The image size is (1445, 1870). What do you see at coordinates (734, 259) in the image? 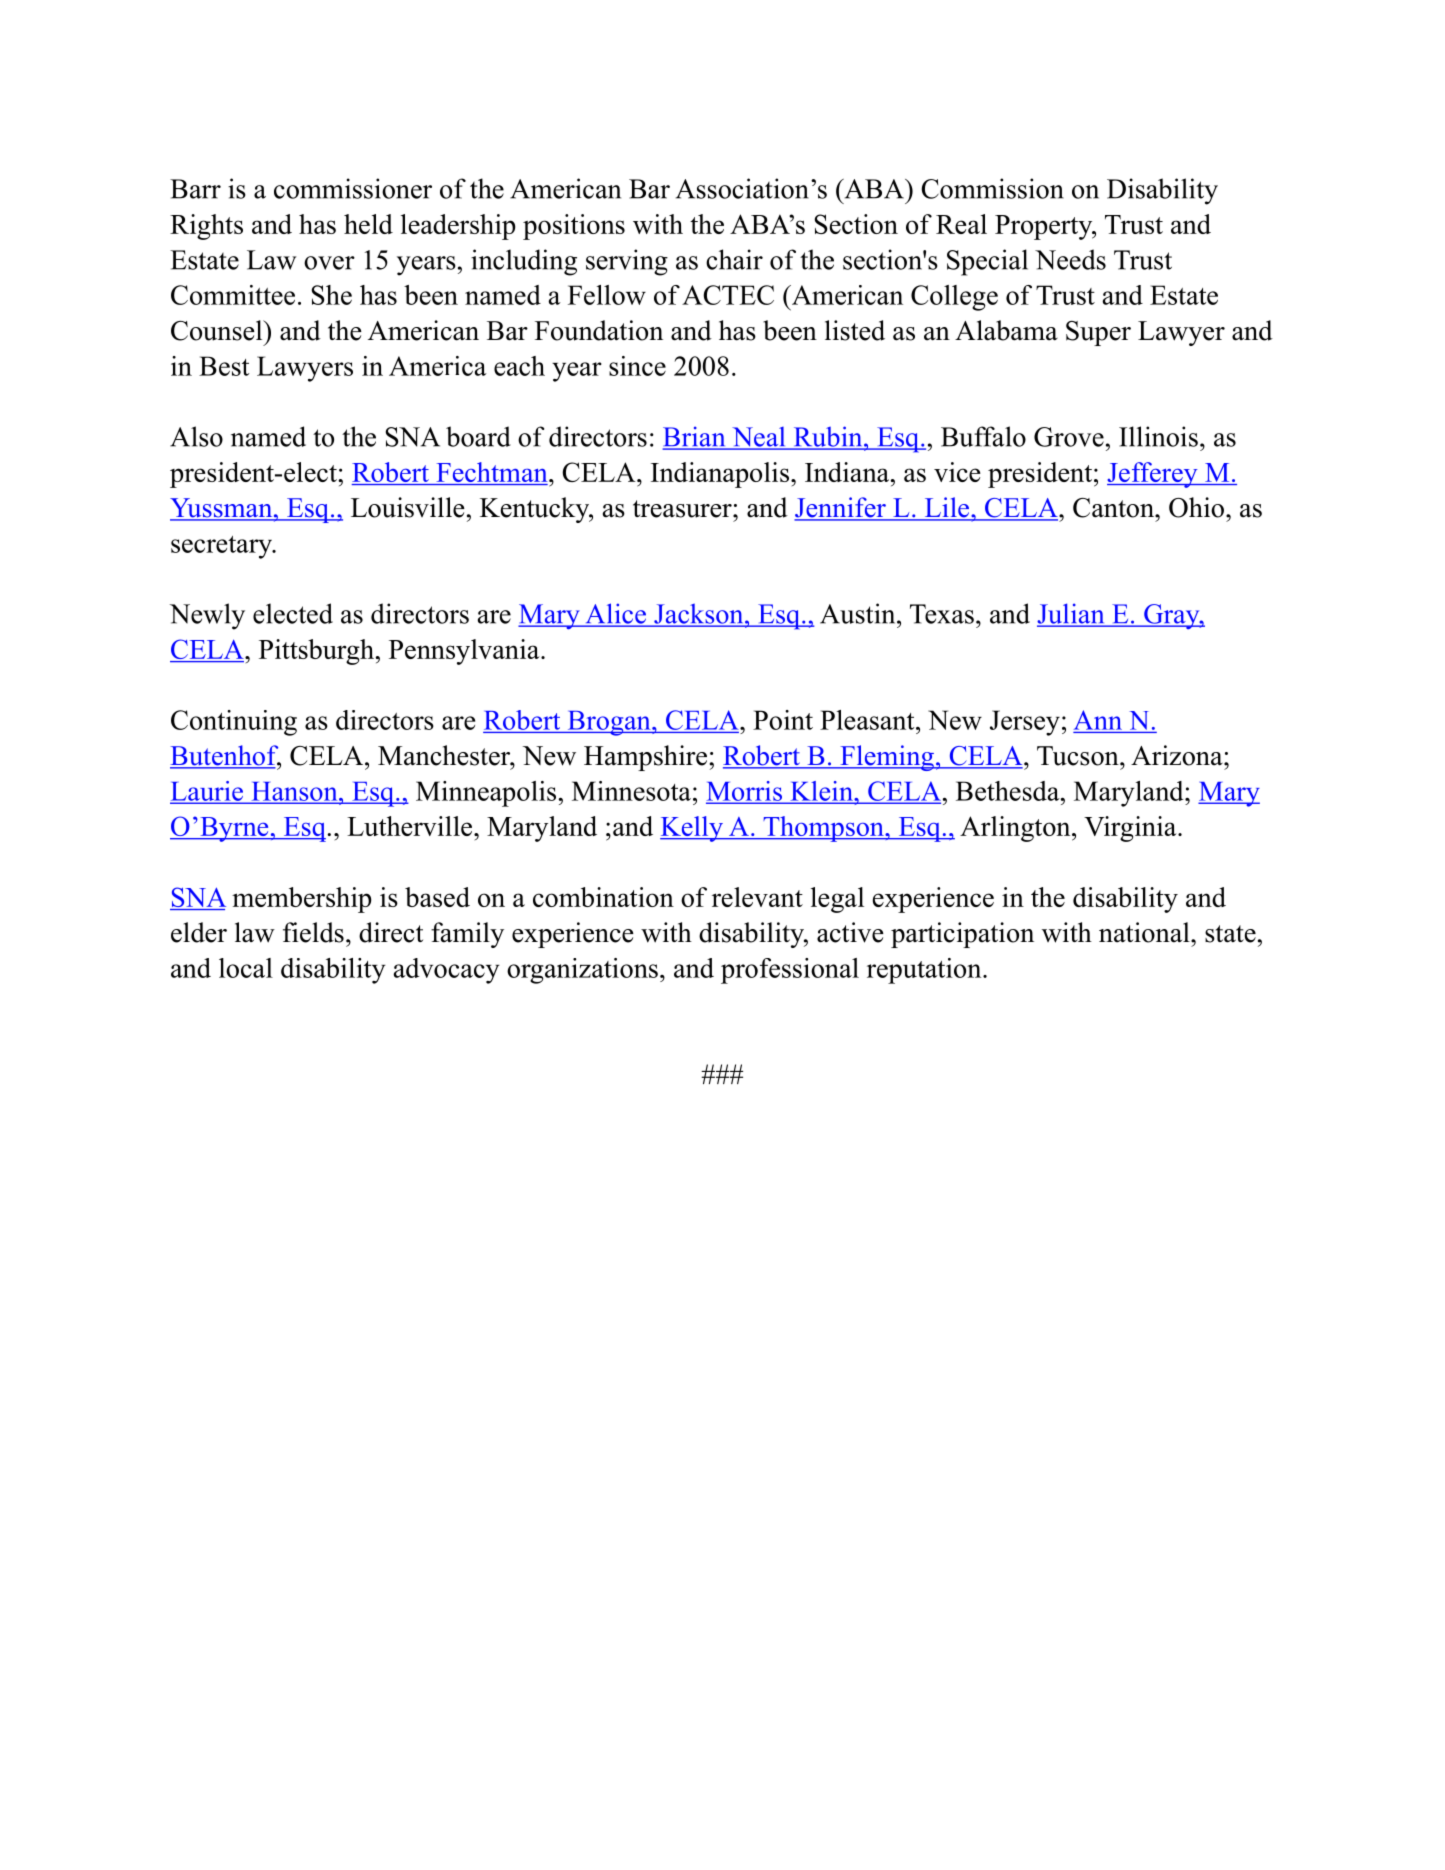
I see `chair` at bounding box center [734, 259].
